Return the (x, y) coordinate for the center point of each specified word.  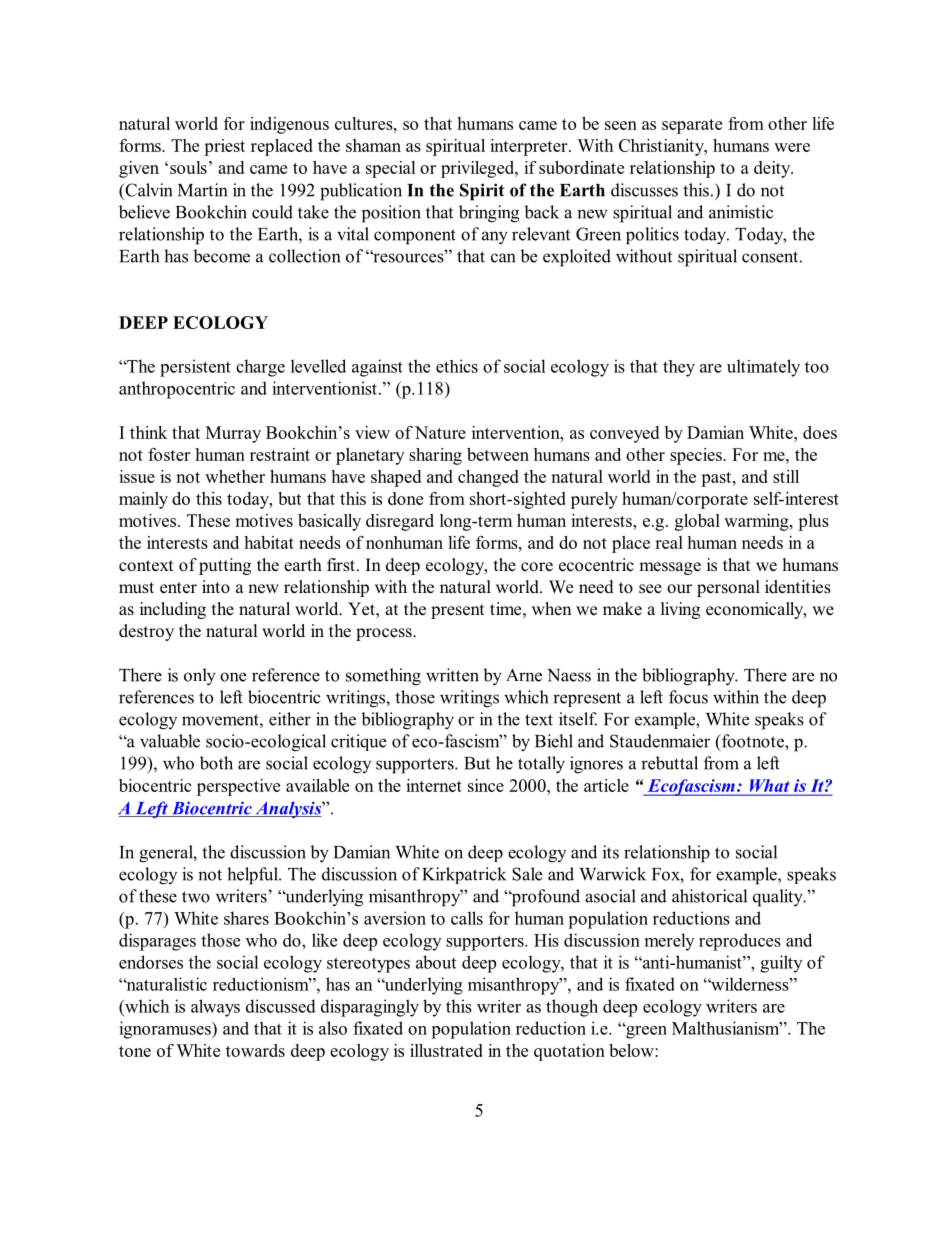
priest (224, 147)
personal (728, 588)
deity (773, 169)
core (537, 567)
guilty (781, 964)
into (216, 587)
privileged (479, 169)
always (215, 1008)
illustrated (446, 1050)
